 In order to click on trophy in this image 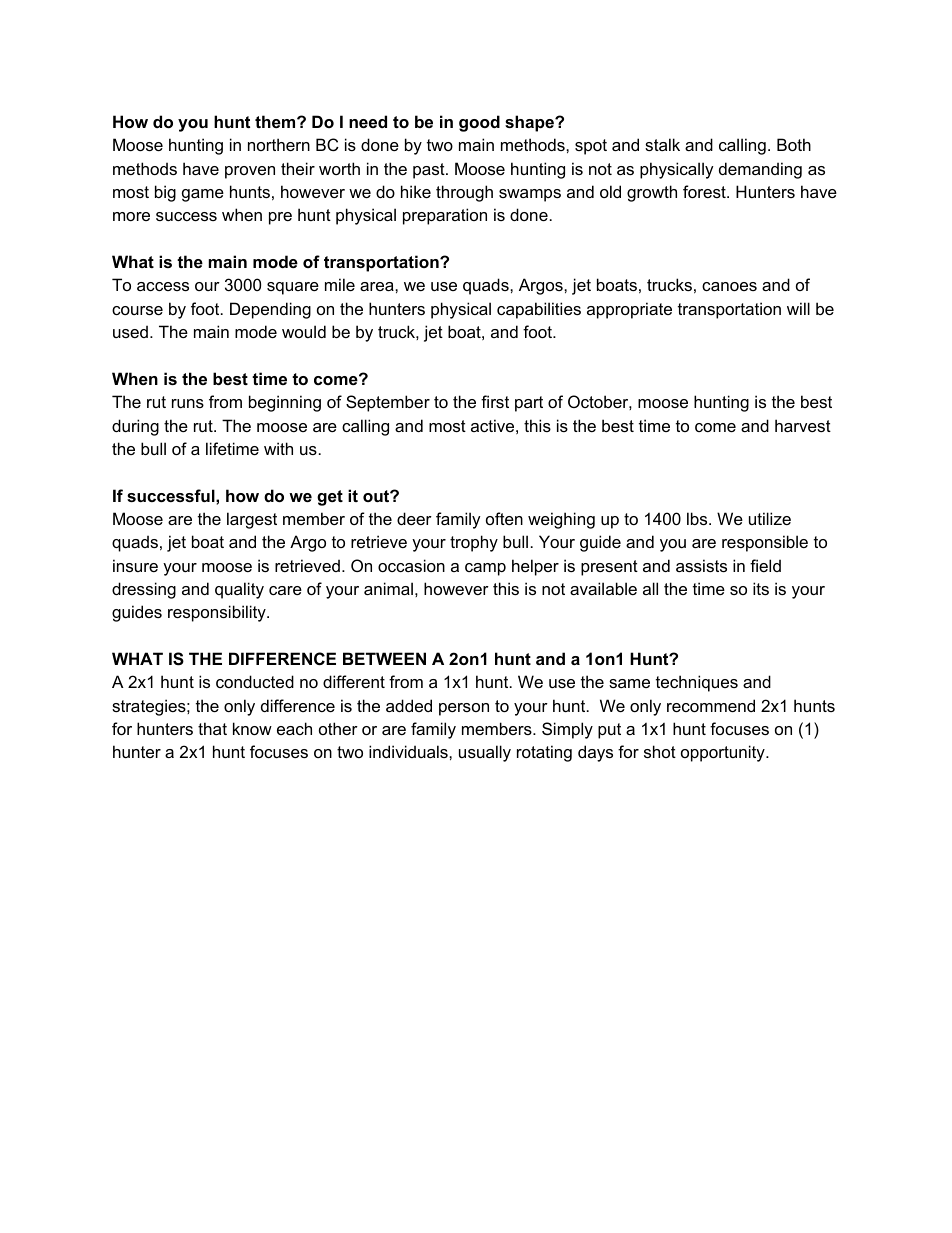, I will do `click(474, 543)`.
